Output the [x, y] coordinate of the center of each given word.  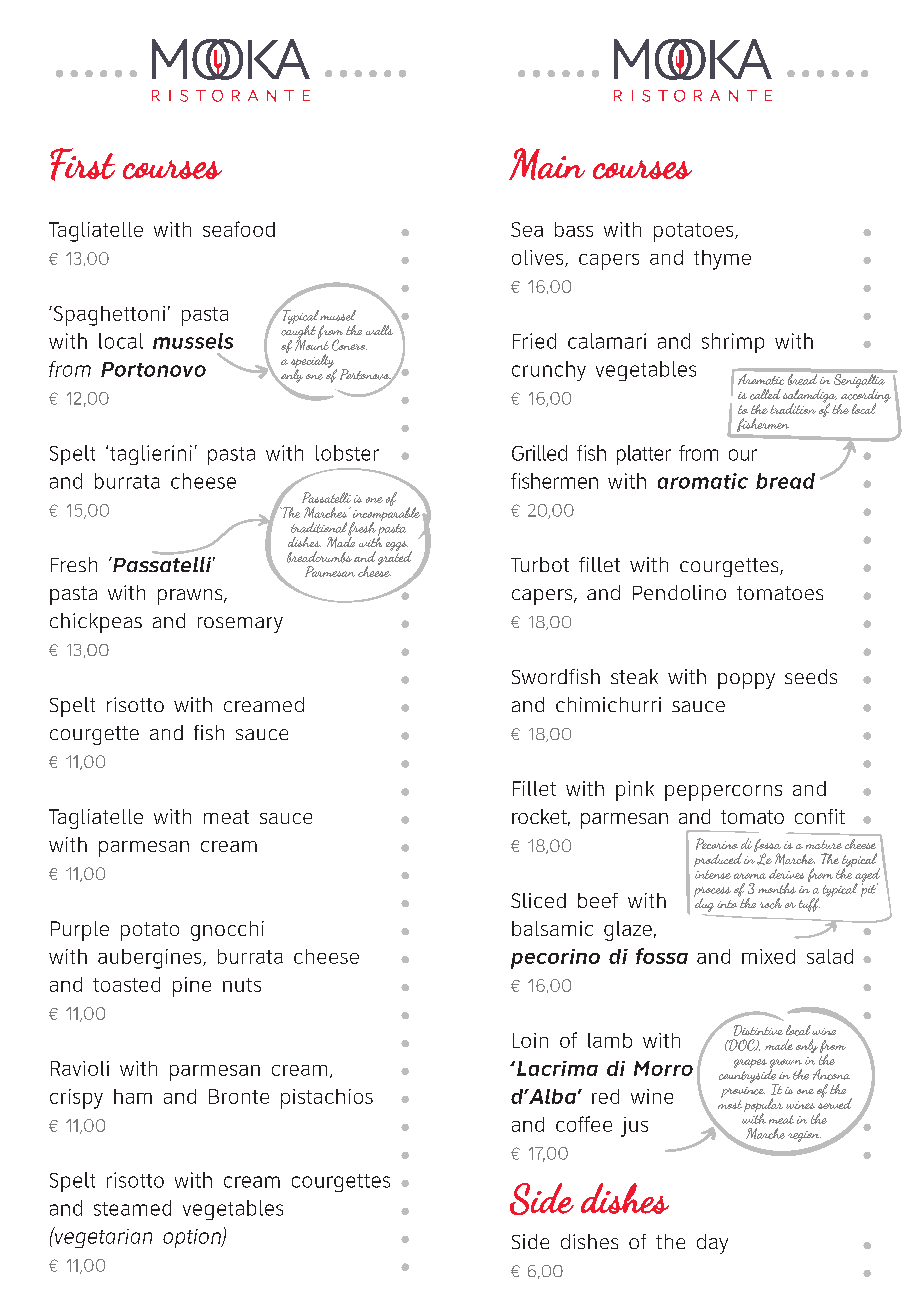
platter [644, 455]
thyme [722, 260]
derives [786, 874]
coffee [584, 1124]
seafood [239, 229]
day [712, 1244]
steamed [132, 1208]
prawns [191, 597]
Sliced [538, 900]
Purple [80, 931]
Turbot [540, 564]
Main [547, 164]
